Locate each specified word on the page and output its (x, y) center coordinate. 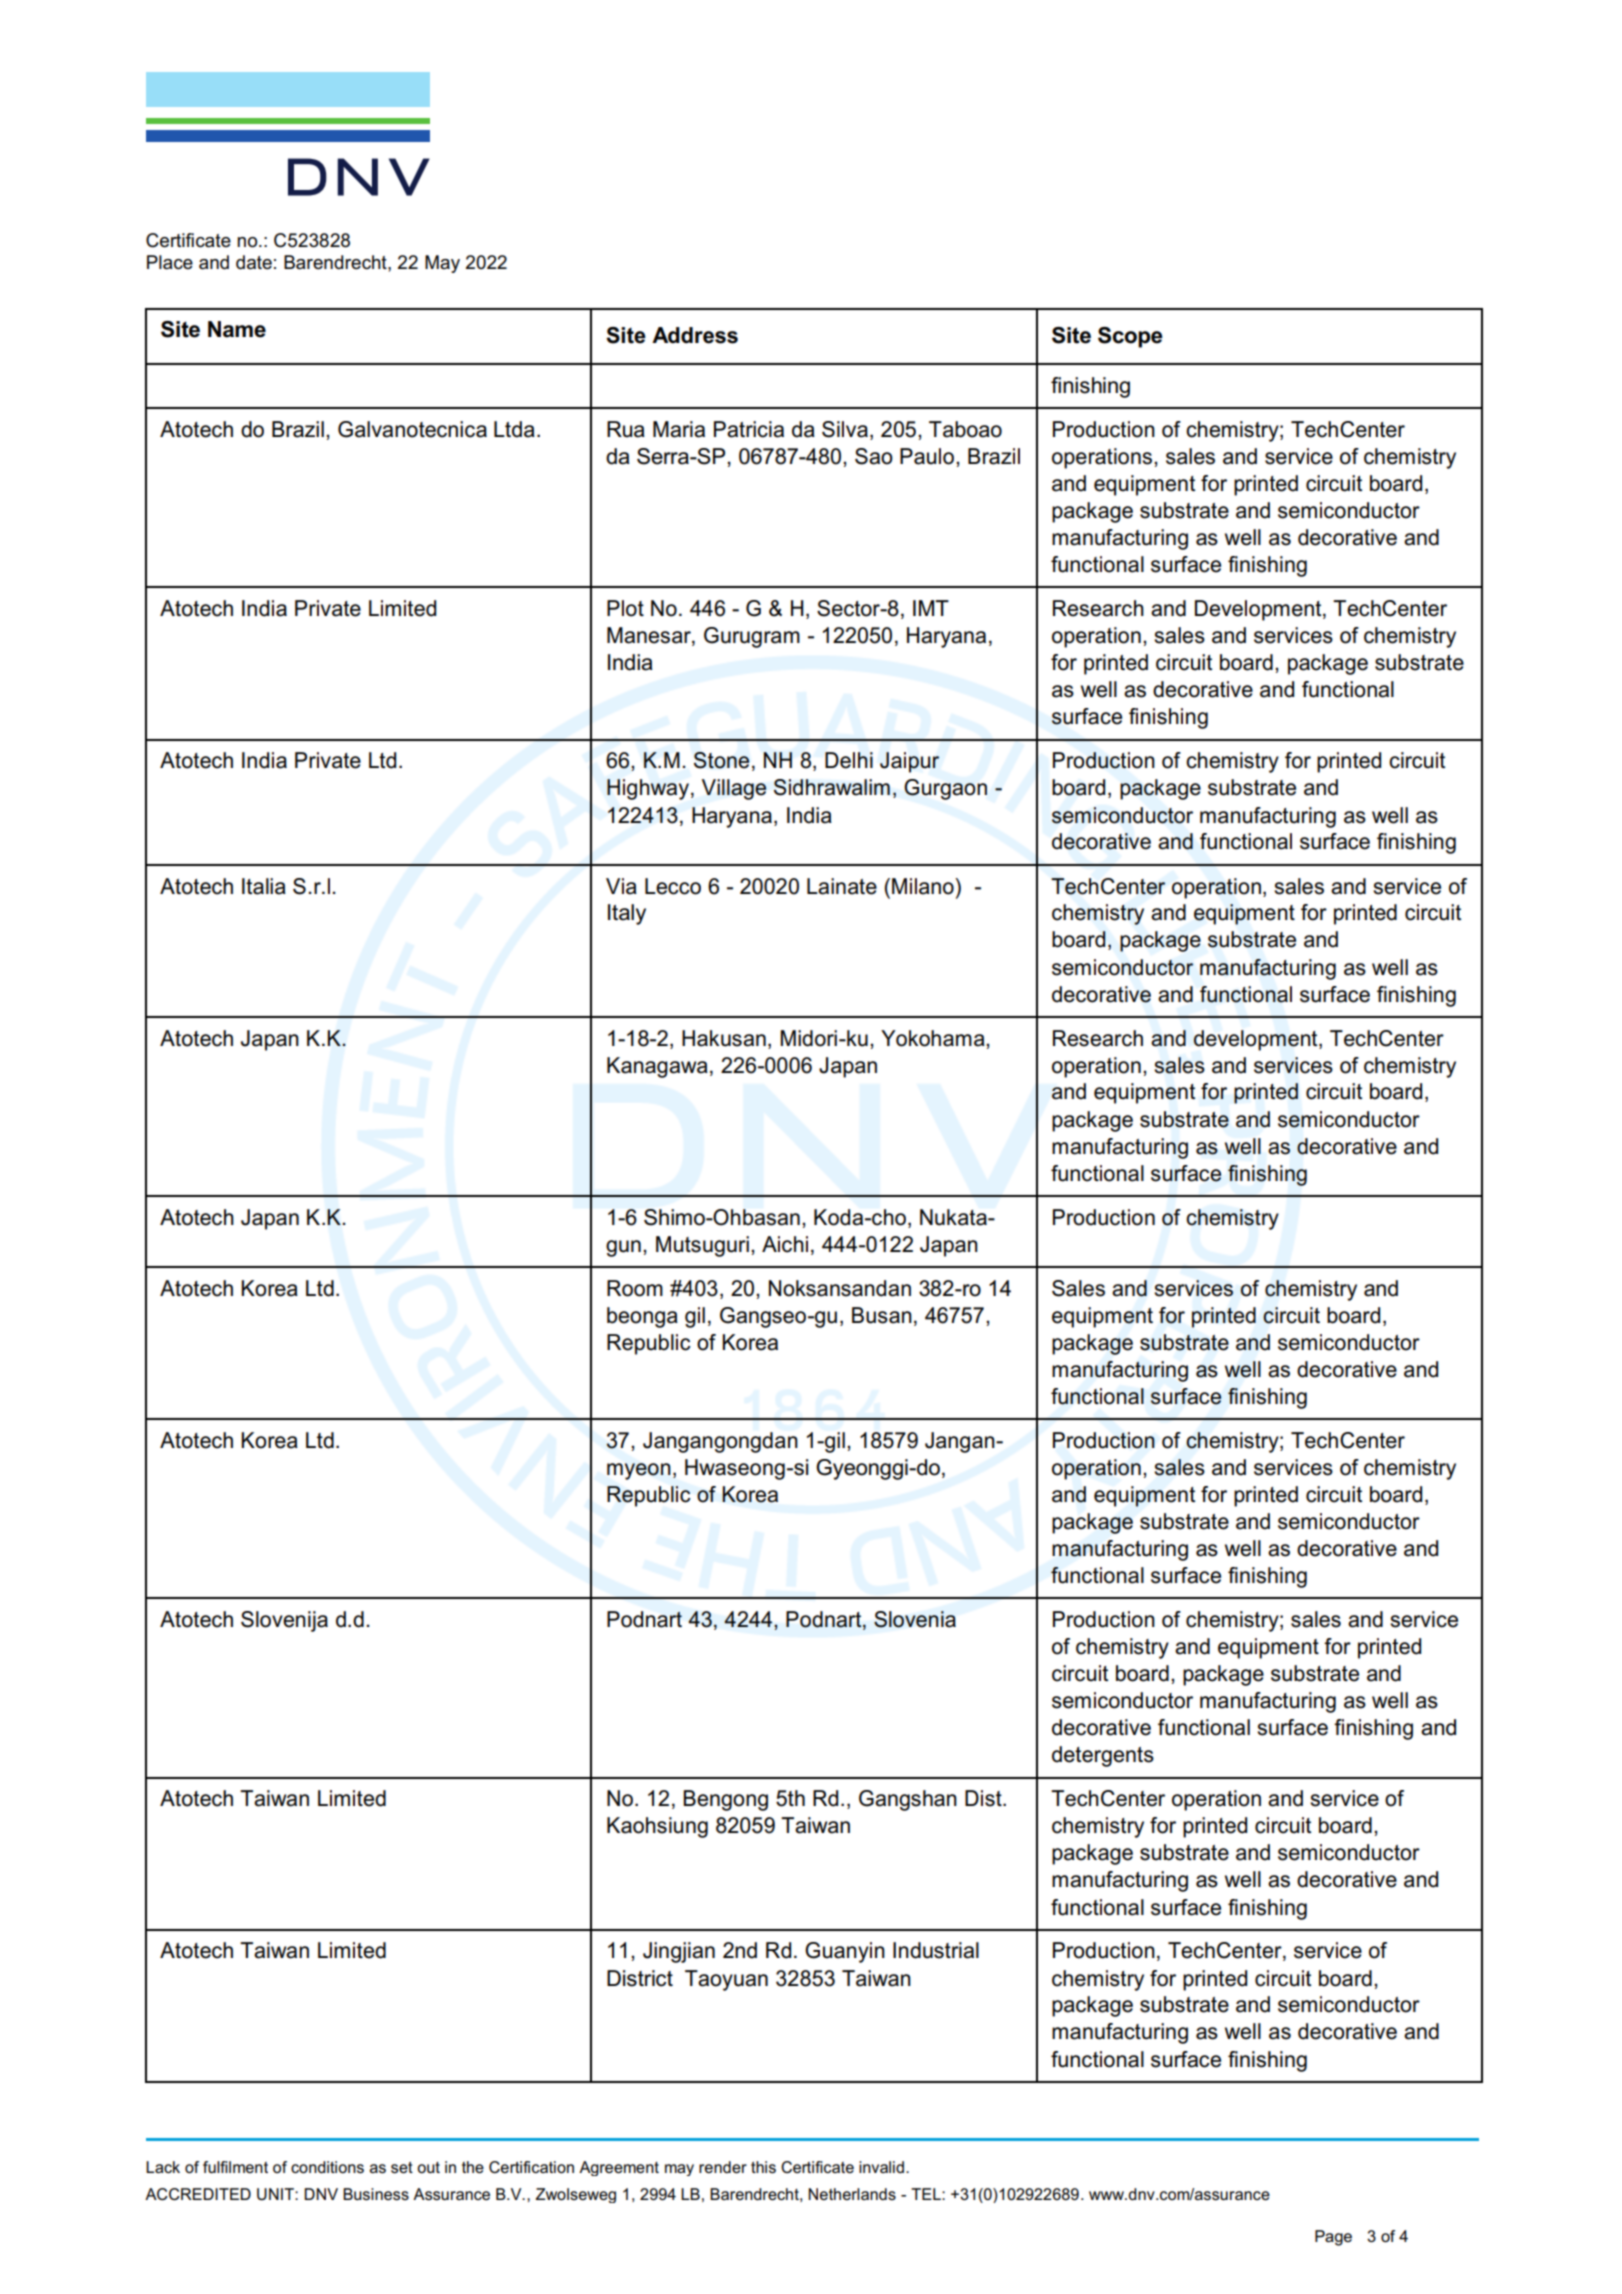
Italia (264, 886)
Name (237, 329)
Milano (924, 886)
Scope (1130, 337)
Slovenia (915, 1619)
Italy (627, 914)
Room (635, 1288)
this (763, 2167)
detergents (1103, 1756)
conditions (327, 2167)
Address (695, 335)
